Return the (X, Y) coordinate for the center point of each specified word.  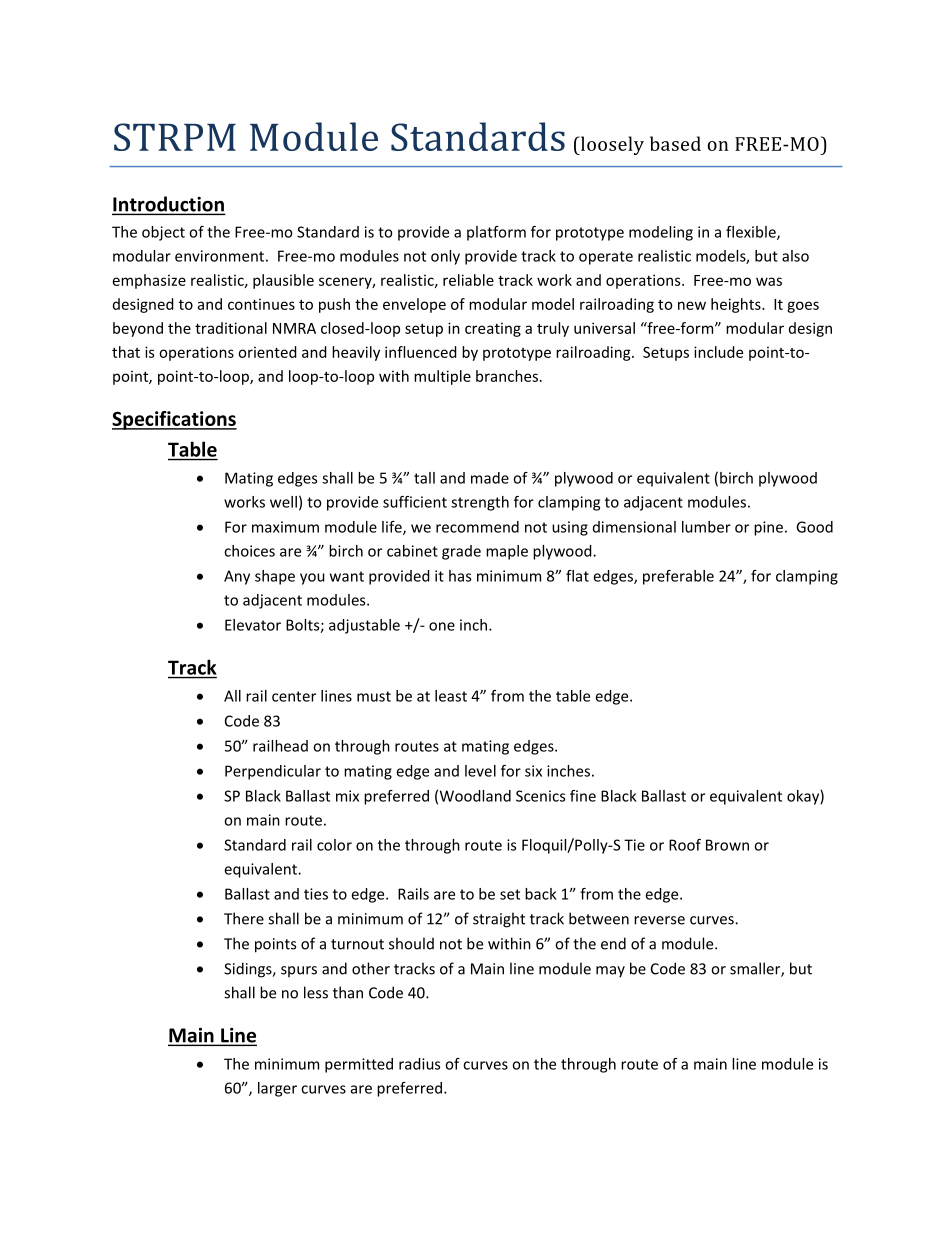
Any (237, 577)
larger (277, 1089)
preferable (678, 577)
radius (419, 1064)
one (442, 626)
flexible (752, 233)
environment (219, 256)
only (445, 257)
